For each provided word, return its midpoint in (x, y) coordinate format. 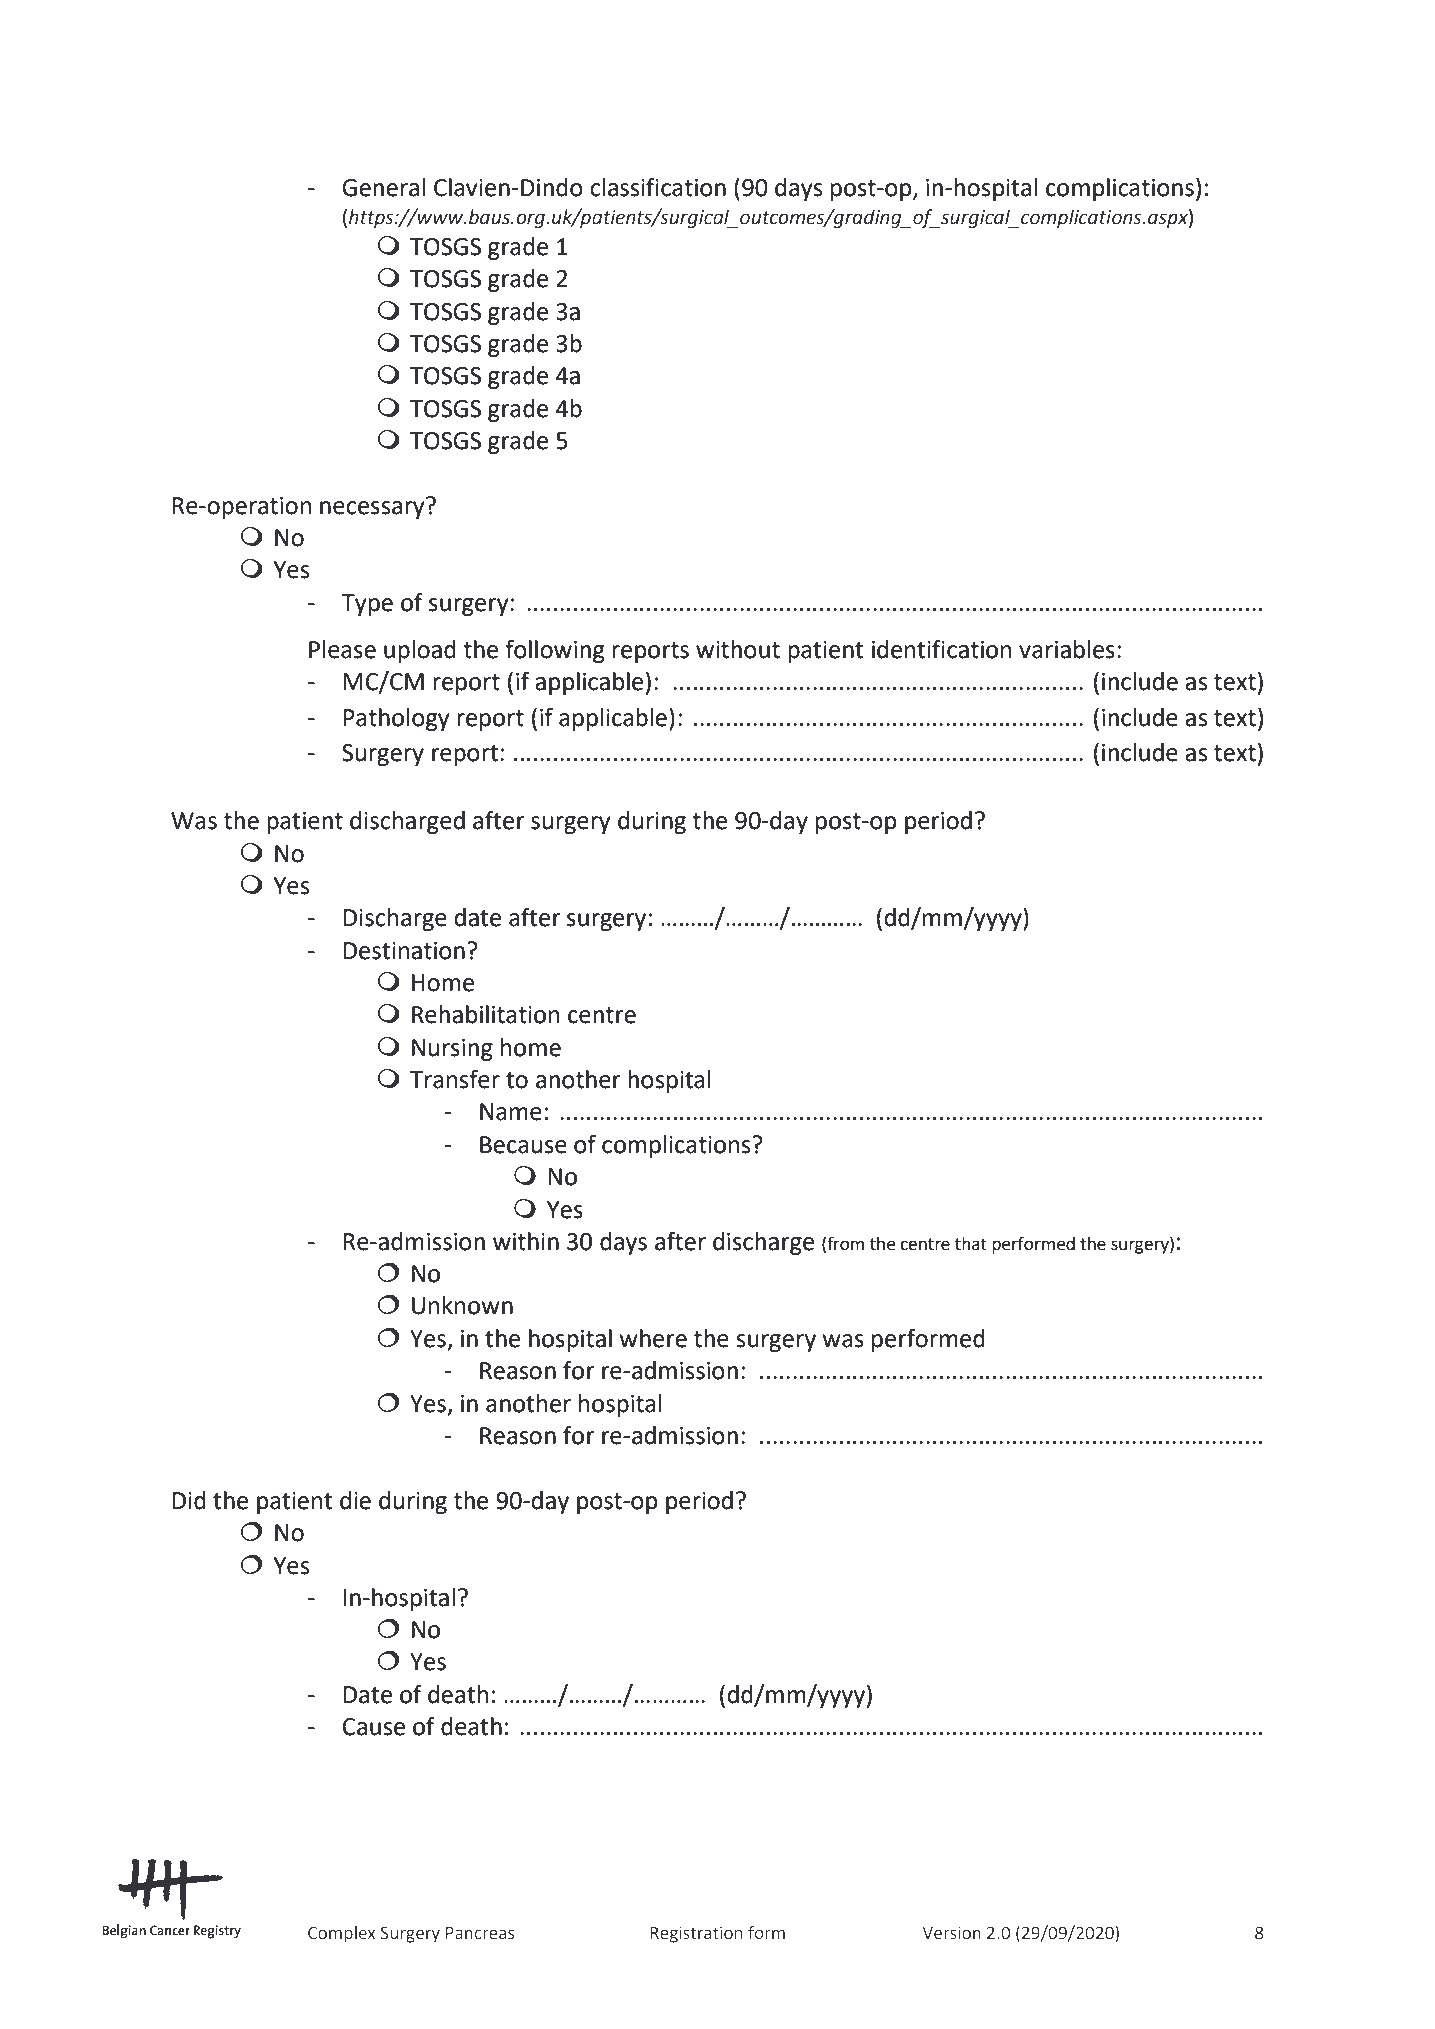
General (384, 187)
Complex (341, 1934)
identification (941, 649)
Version (951, 1933)
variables (1067, 649)
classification (658, 187)
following (555, 651)
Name (511, 1112)
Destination (404, 951)
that (971, 1244)
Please (342, 649)
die (355, 1500)
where (653, 1338)
